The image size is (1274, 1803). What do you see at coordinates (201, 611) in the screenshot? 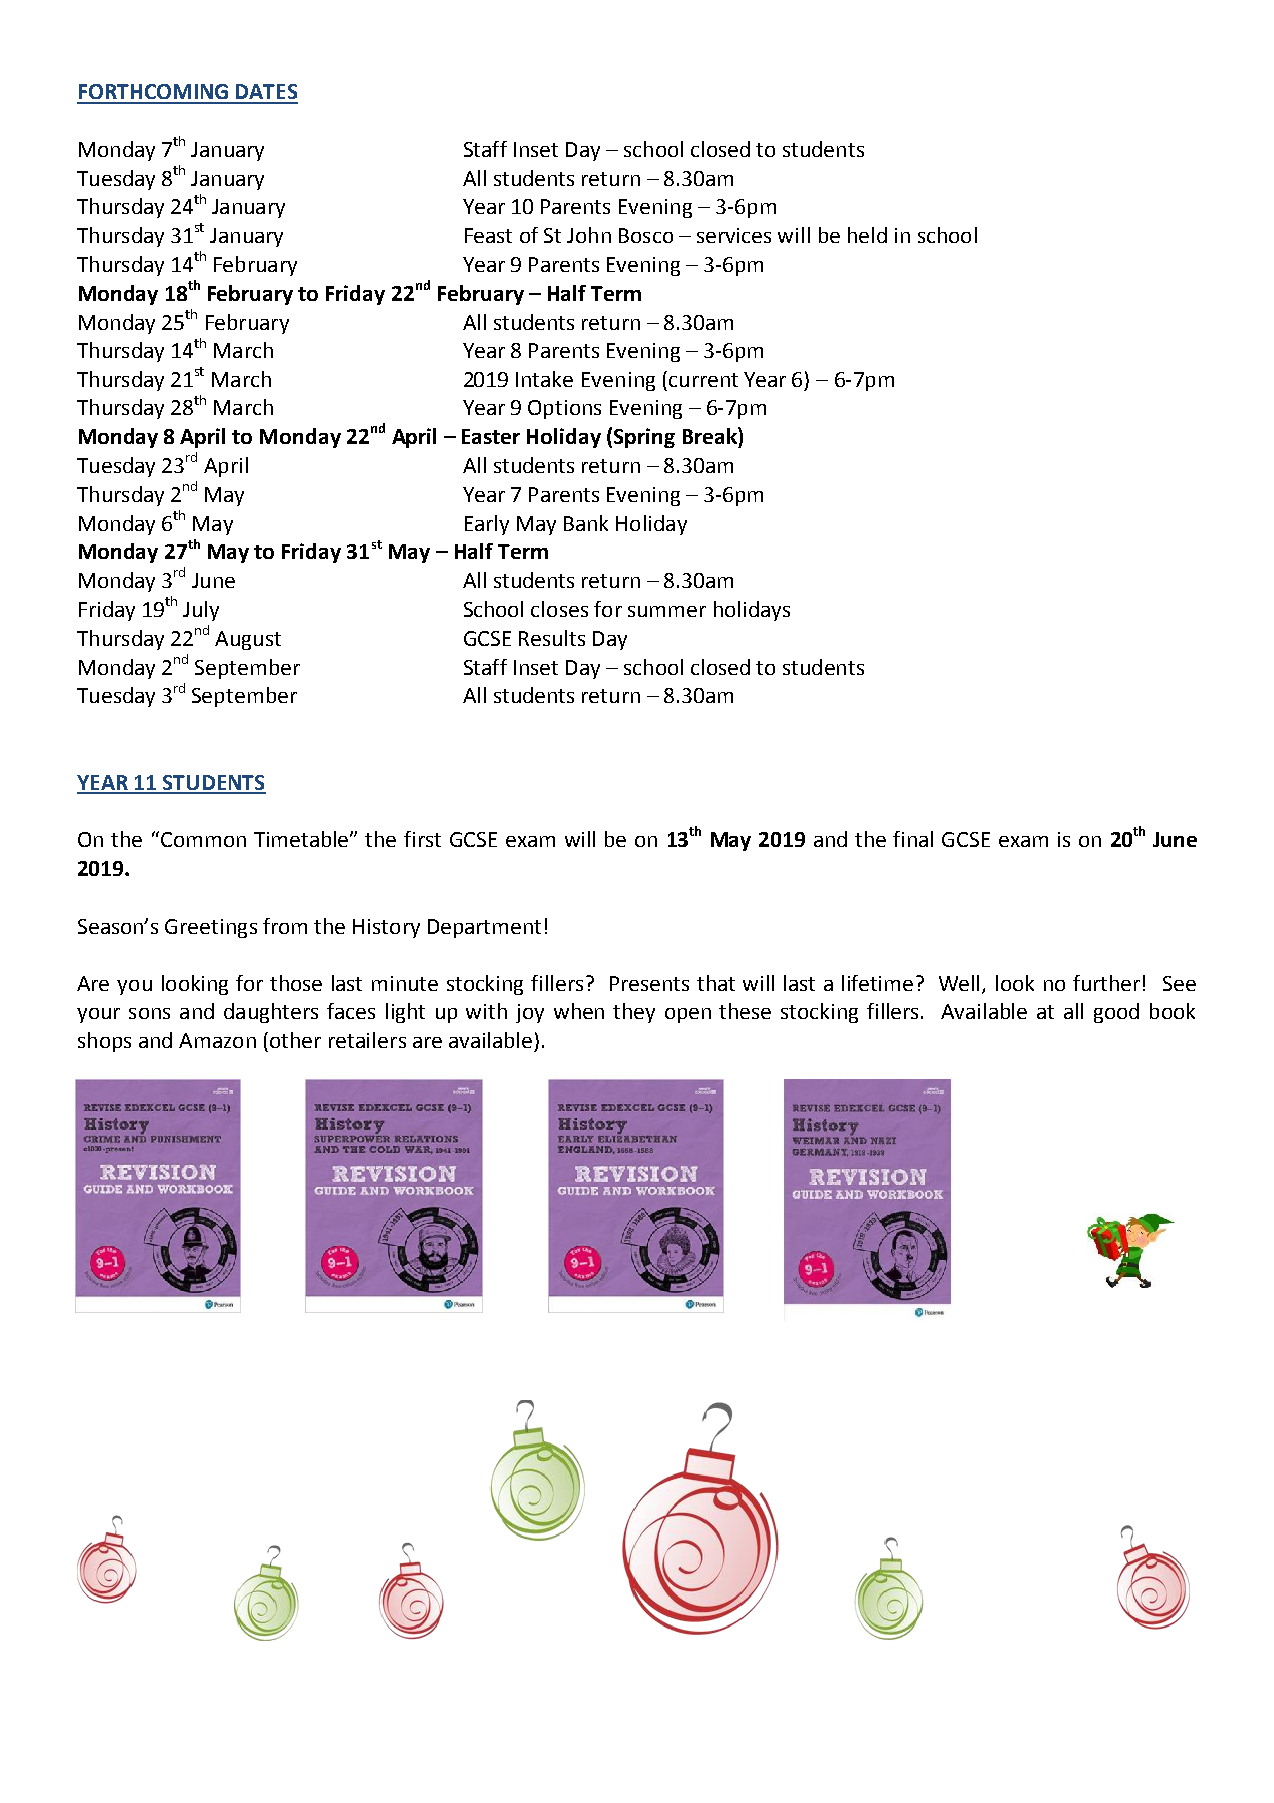
I see `July` at bounding box center [201, 611].
